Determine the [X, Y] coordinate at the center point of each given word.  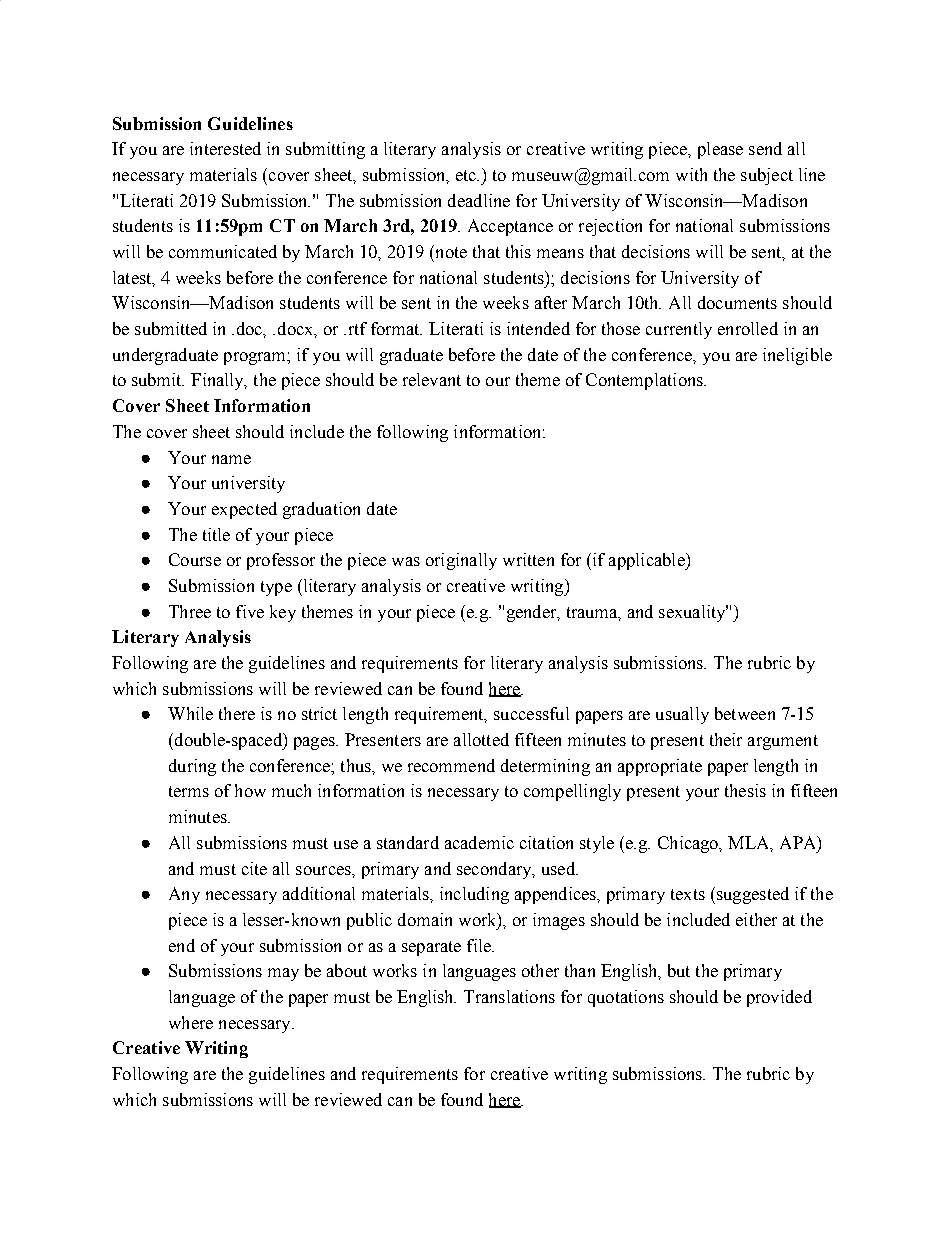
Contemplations [645, 381]
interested [225, 148]
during [192, 767]
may [283, 974]
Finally [218, 381]
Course [195, 559]
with [691, 174]
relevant [432, 379]
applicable [648, 561]
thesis [745, 790]
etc [467, 175]
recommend [451, 765]
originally [461, 561]
